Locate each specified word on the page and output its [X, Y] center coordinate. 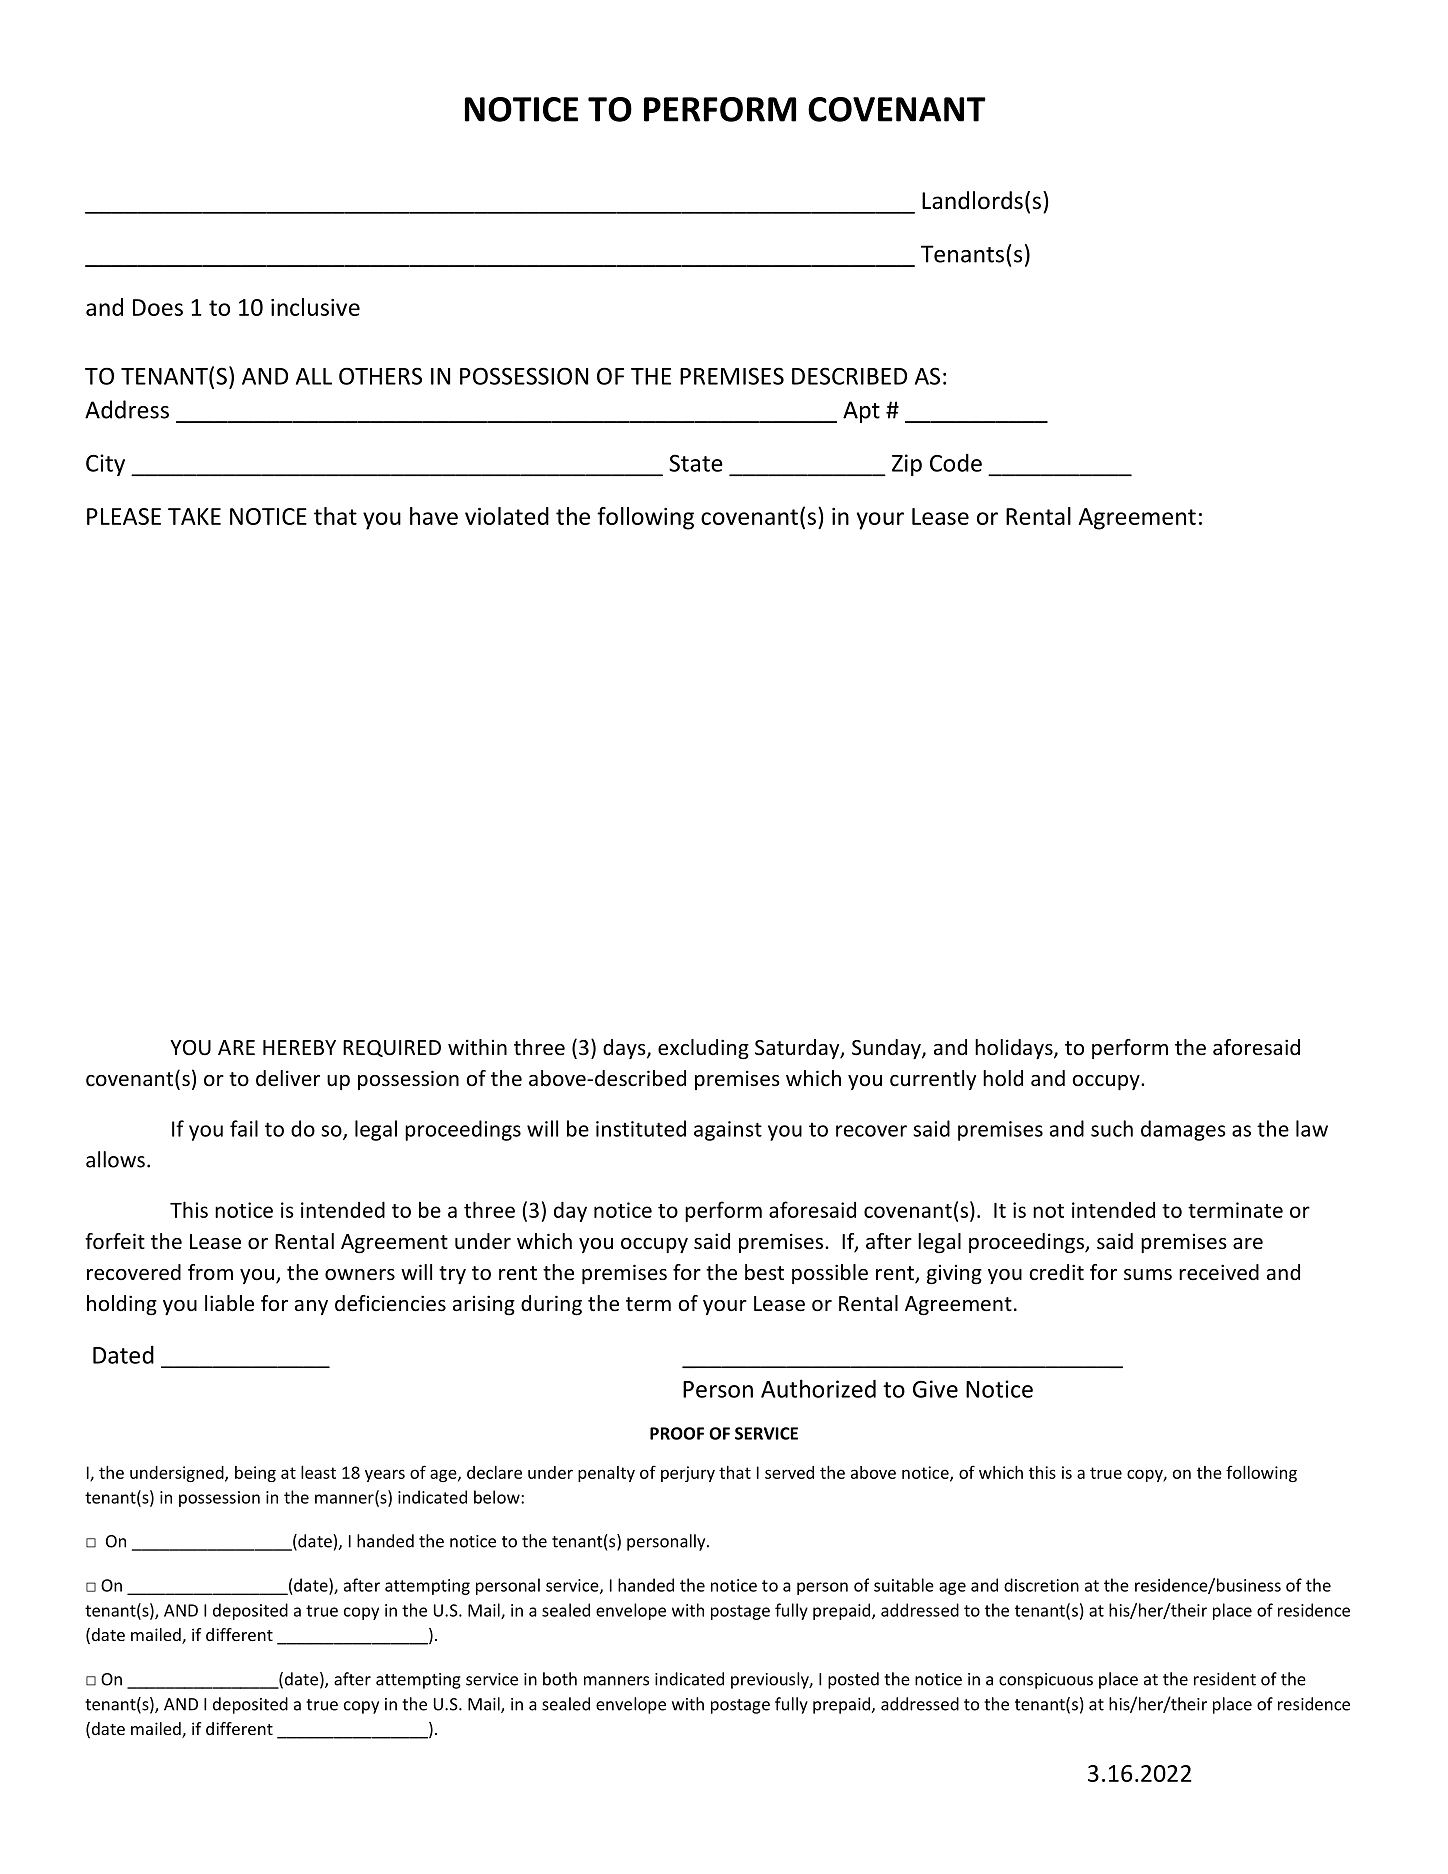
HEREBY [299, 1047]
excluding [703, 1049]
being [255, 1474]
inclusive [315, 307]
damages [1183, 1130]
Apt [861, 412]
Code [956, 463]
